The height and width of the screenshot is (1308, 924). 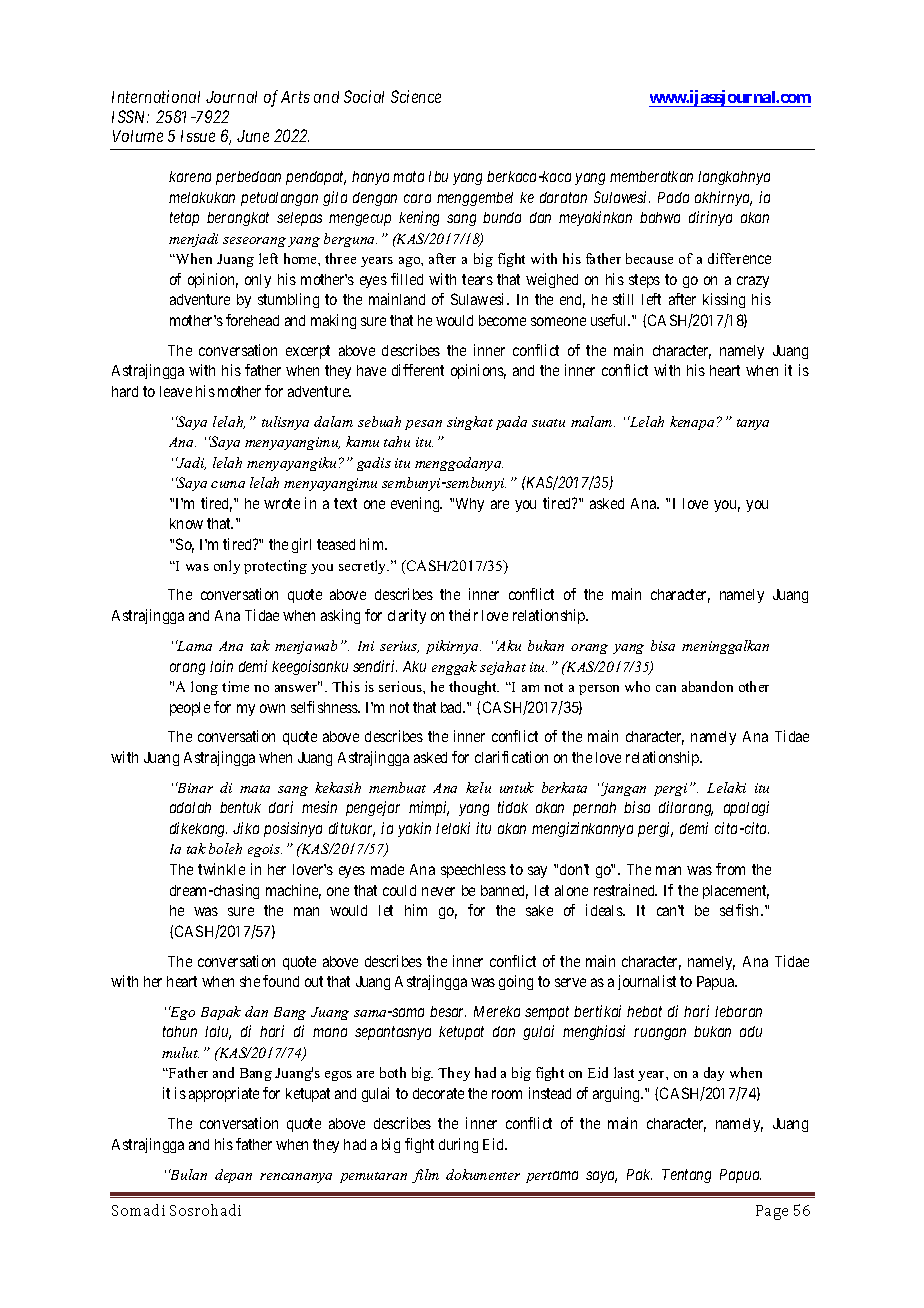 I want to click on abandon, so click(x=707, y=686).
